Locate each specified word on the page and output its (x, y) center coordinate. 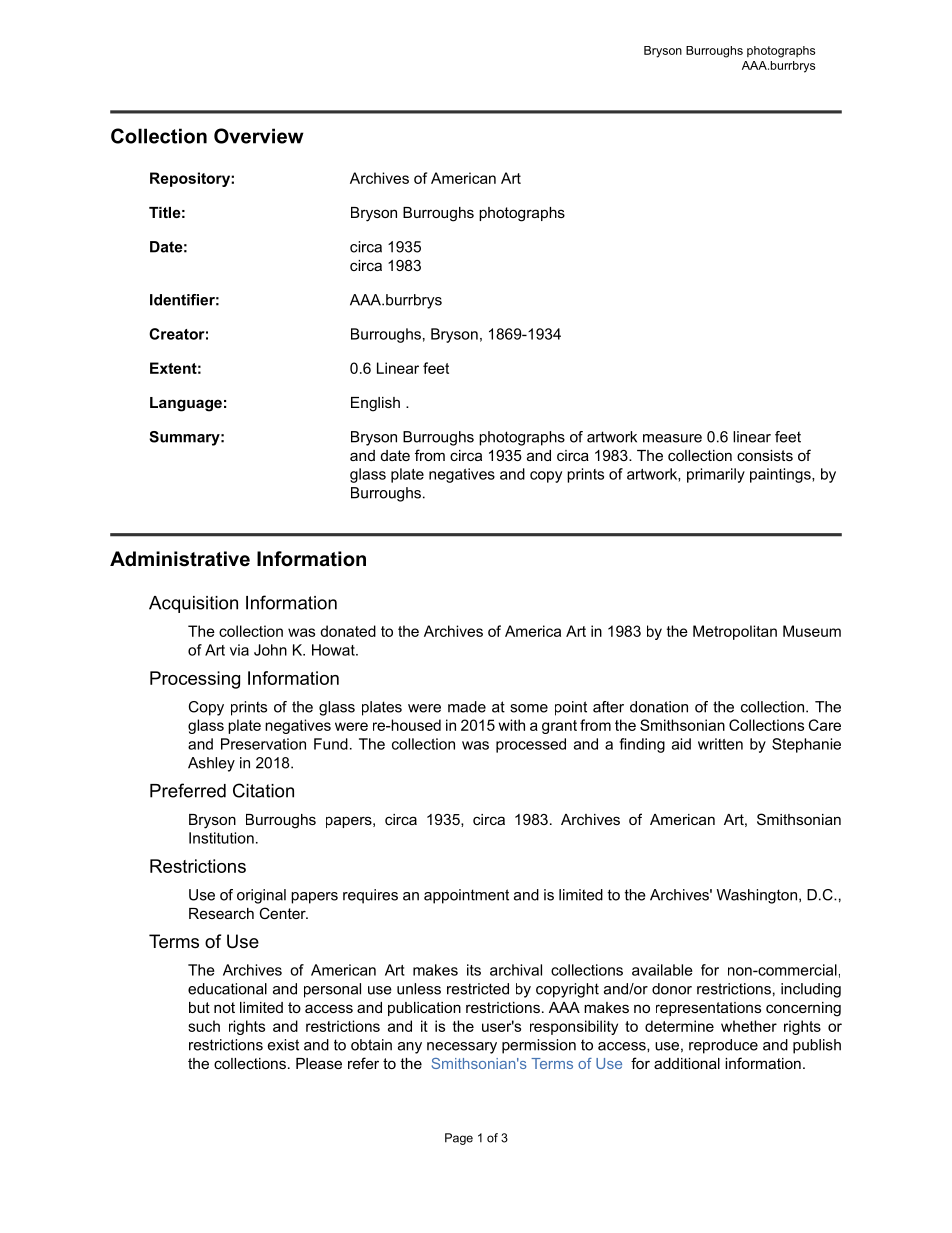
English (375, 404)
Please (319, 1063)
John (270, 650)
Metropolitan (735, 632)
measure (672, 438)
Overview (259, 136)
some (529, 708)
